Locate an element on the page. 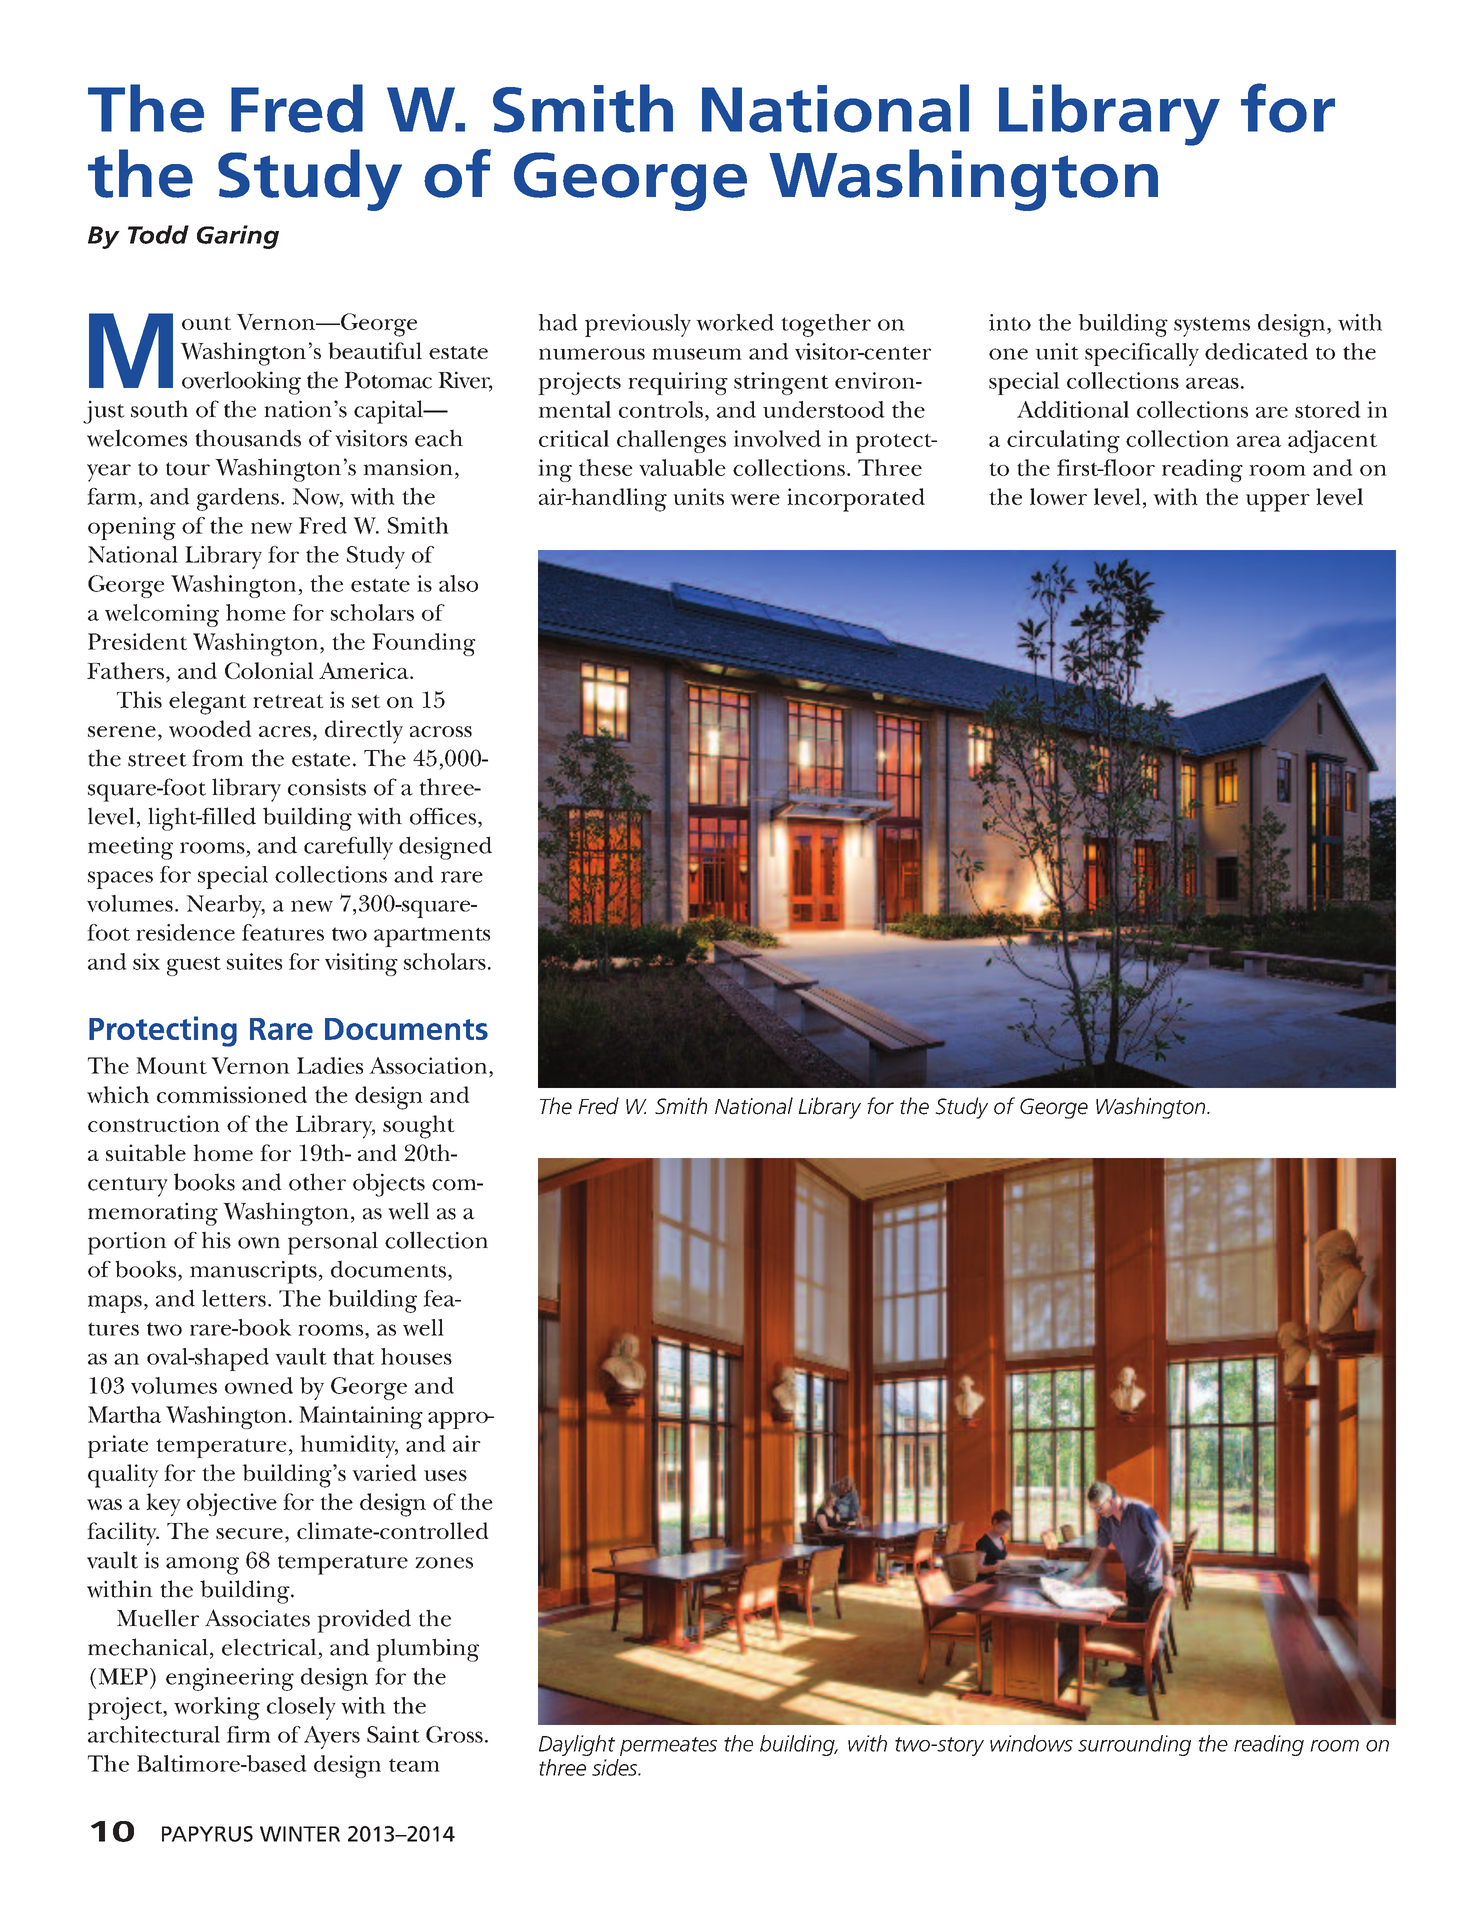 Image resolution: width=1483 pixels, height=1919 pixels. offices is located at coordinates (443, 816).
